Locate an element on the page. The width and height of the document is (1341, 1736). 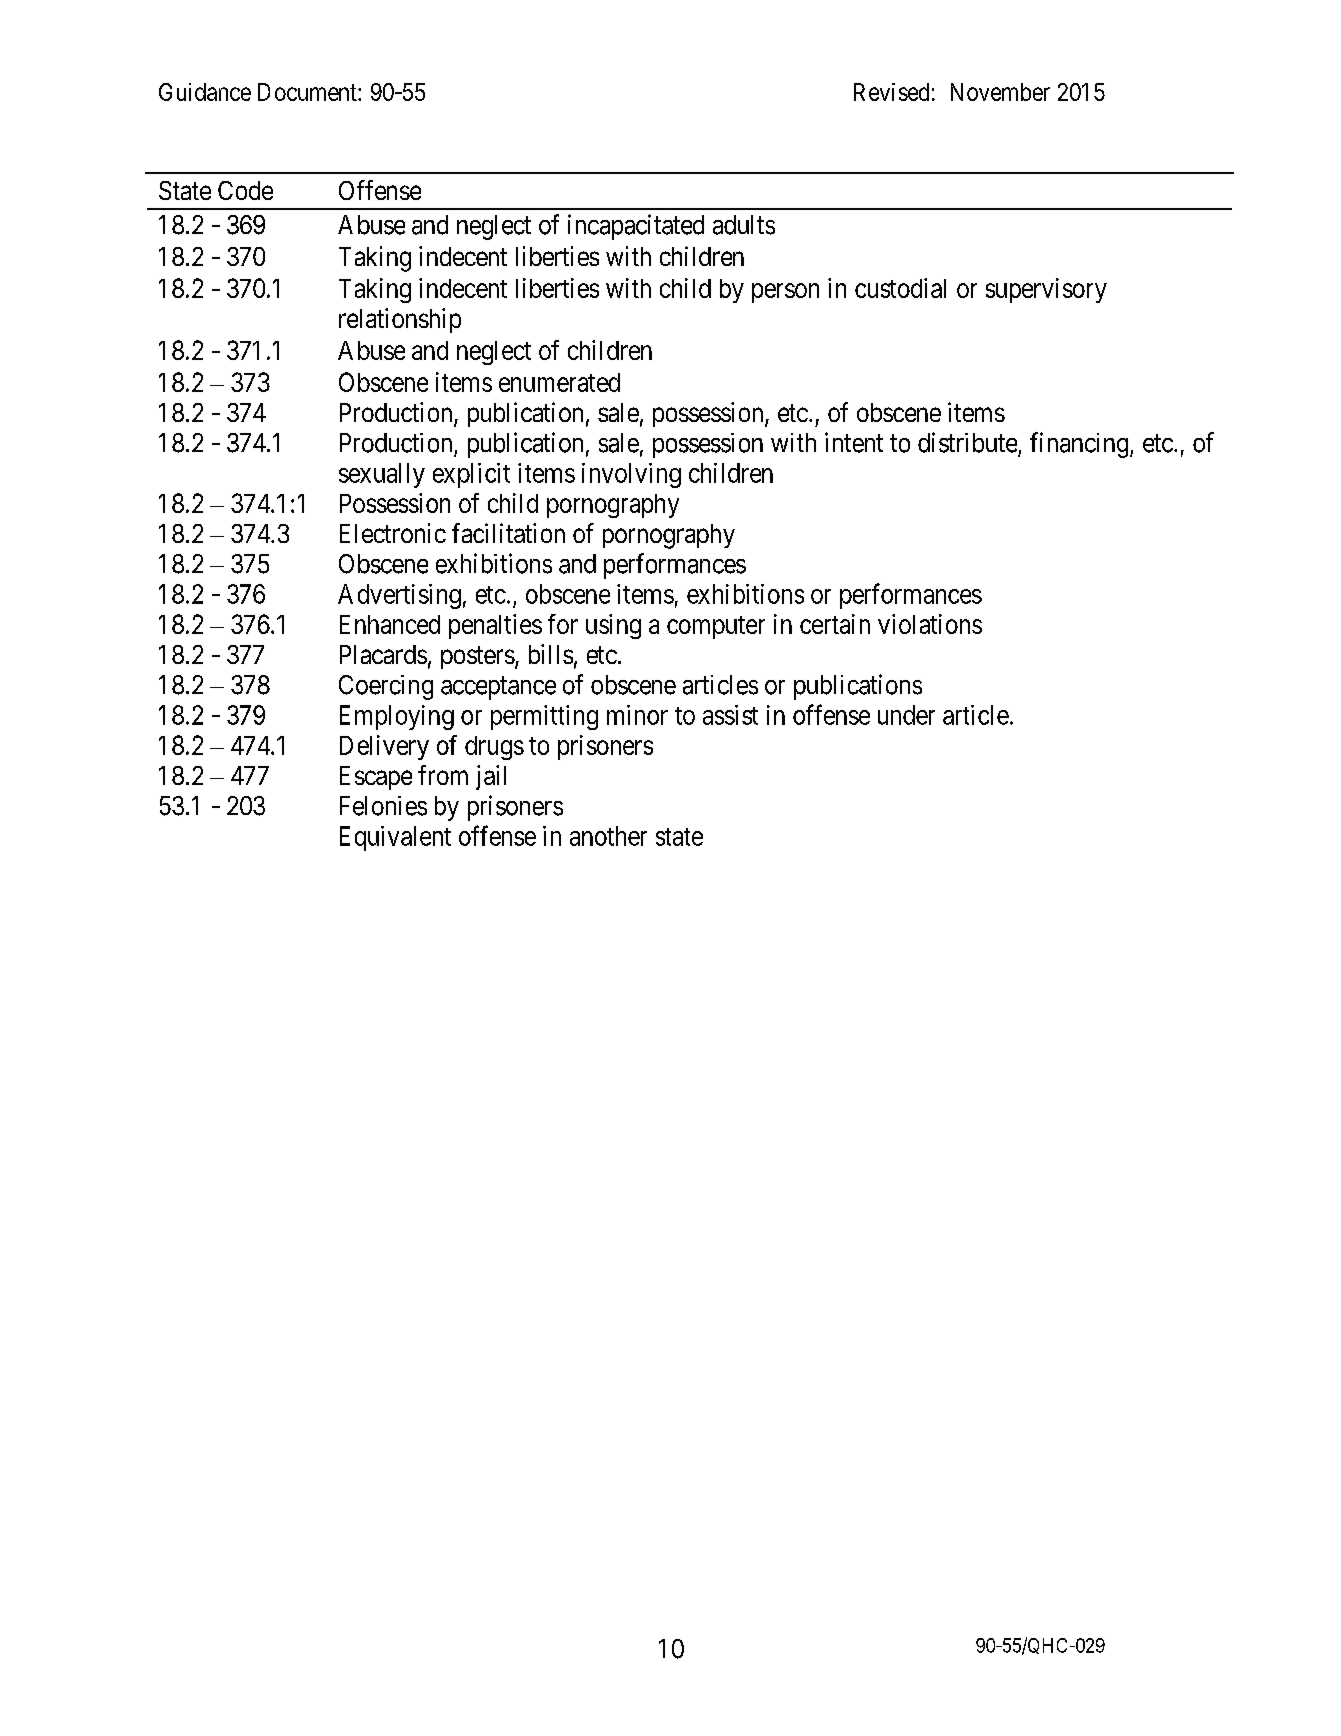
Revised is located at coordinates (891, 92).
